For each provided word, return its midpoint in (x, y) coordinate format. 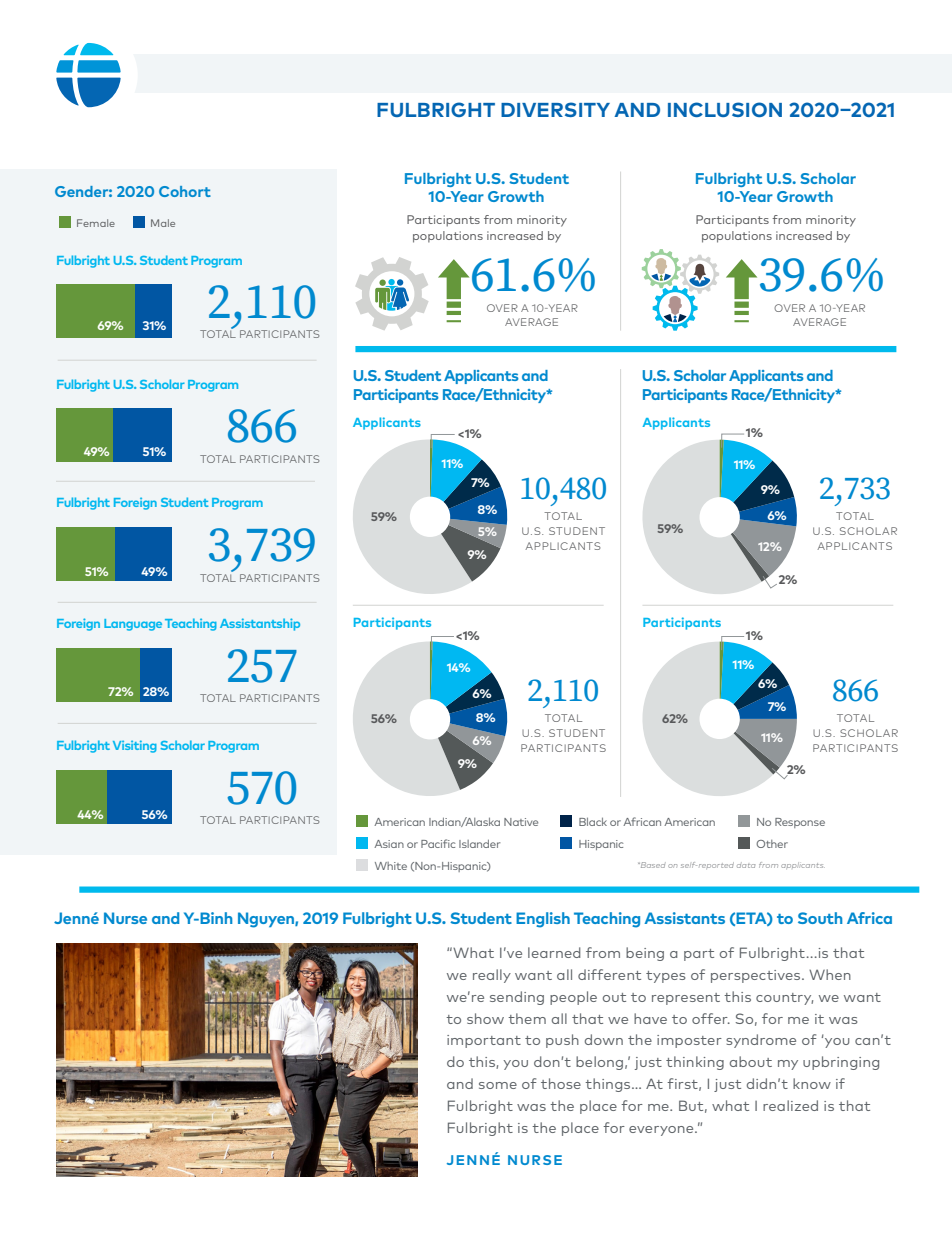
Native (521, 822)
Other (772, 844)
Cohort (185, 191)
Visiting (135, 746)
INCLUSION (725, 109)
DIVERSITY (555, 109)
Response (800, 823)
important (484, 1041)
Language (133, 625)
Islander (479, 844)
